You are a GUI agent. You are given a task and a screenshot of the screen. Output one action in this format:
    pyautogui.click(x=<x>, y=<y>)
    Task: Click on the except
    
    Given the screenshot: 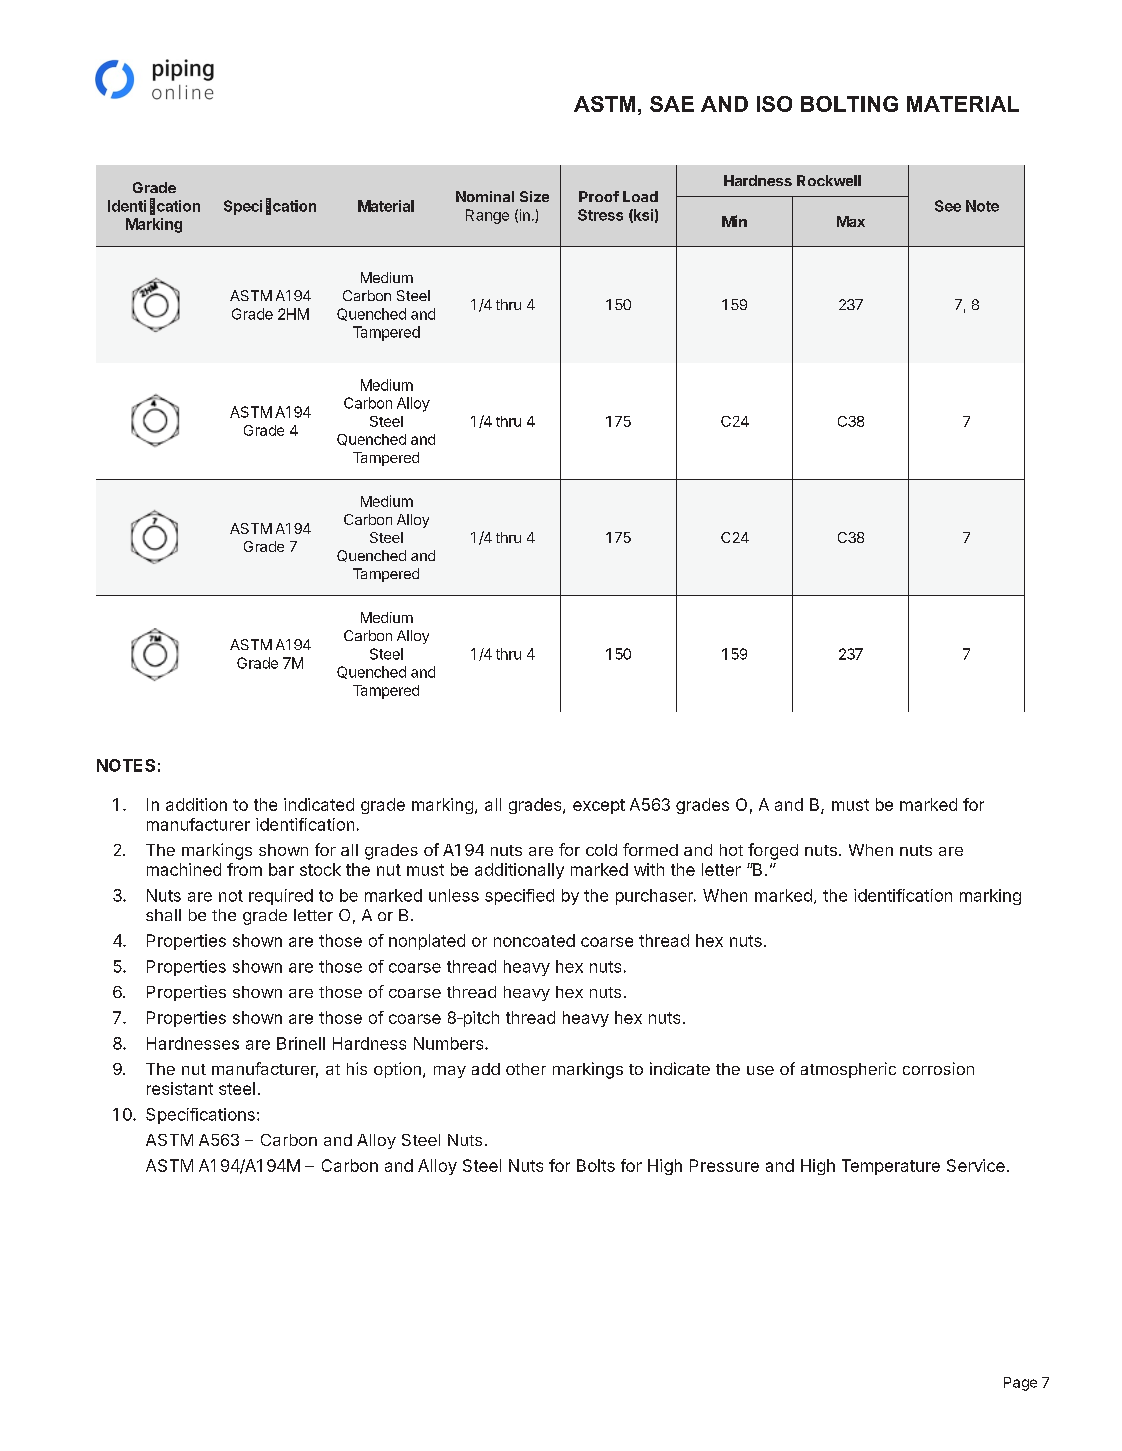 What is the action you would take?
    pyautogui.click(x=599, y=806)
